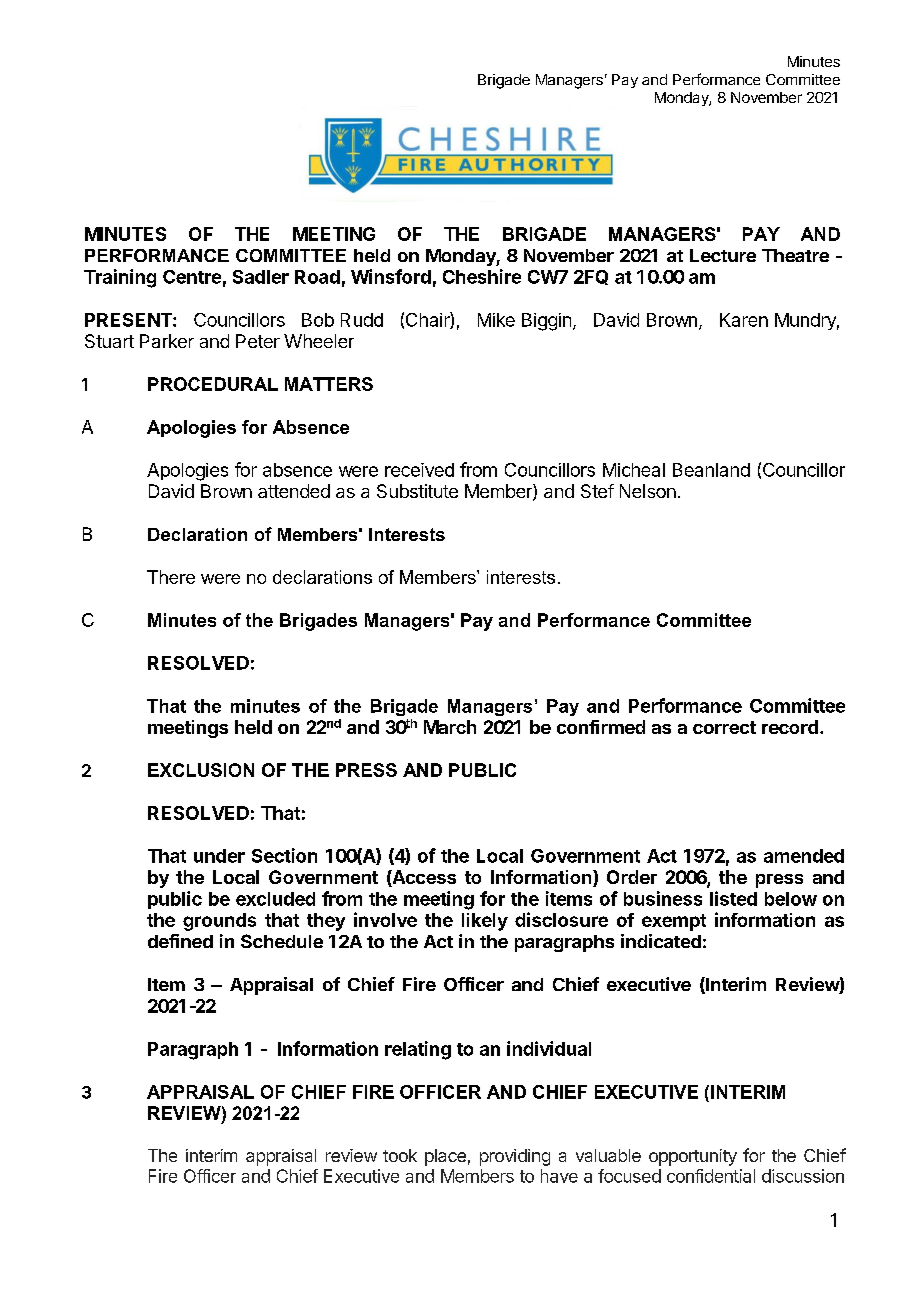  I want to click on Lecture, so click(723, 255).
